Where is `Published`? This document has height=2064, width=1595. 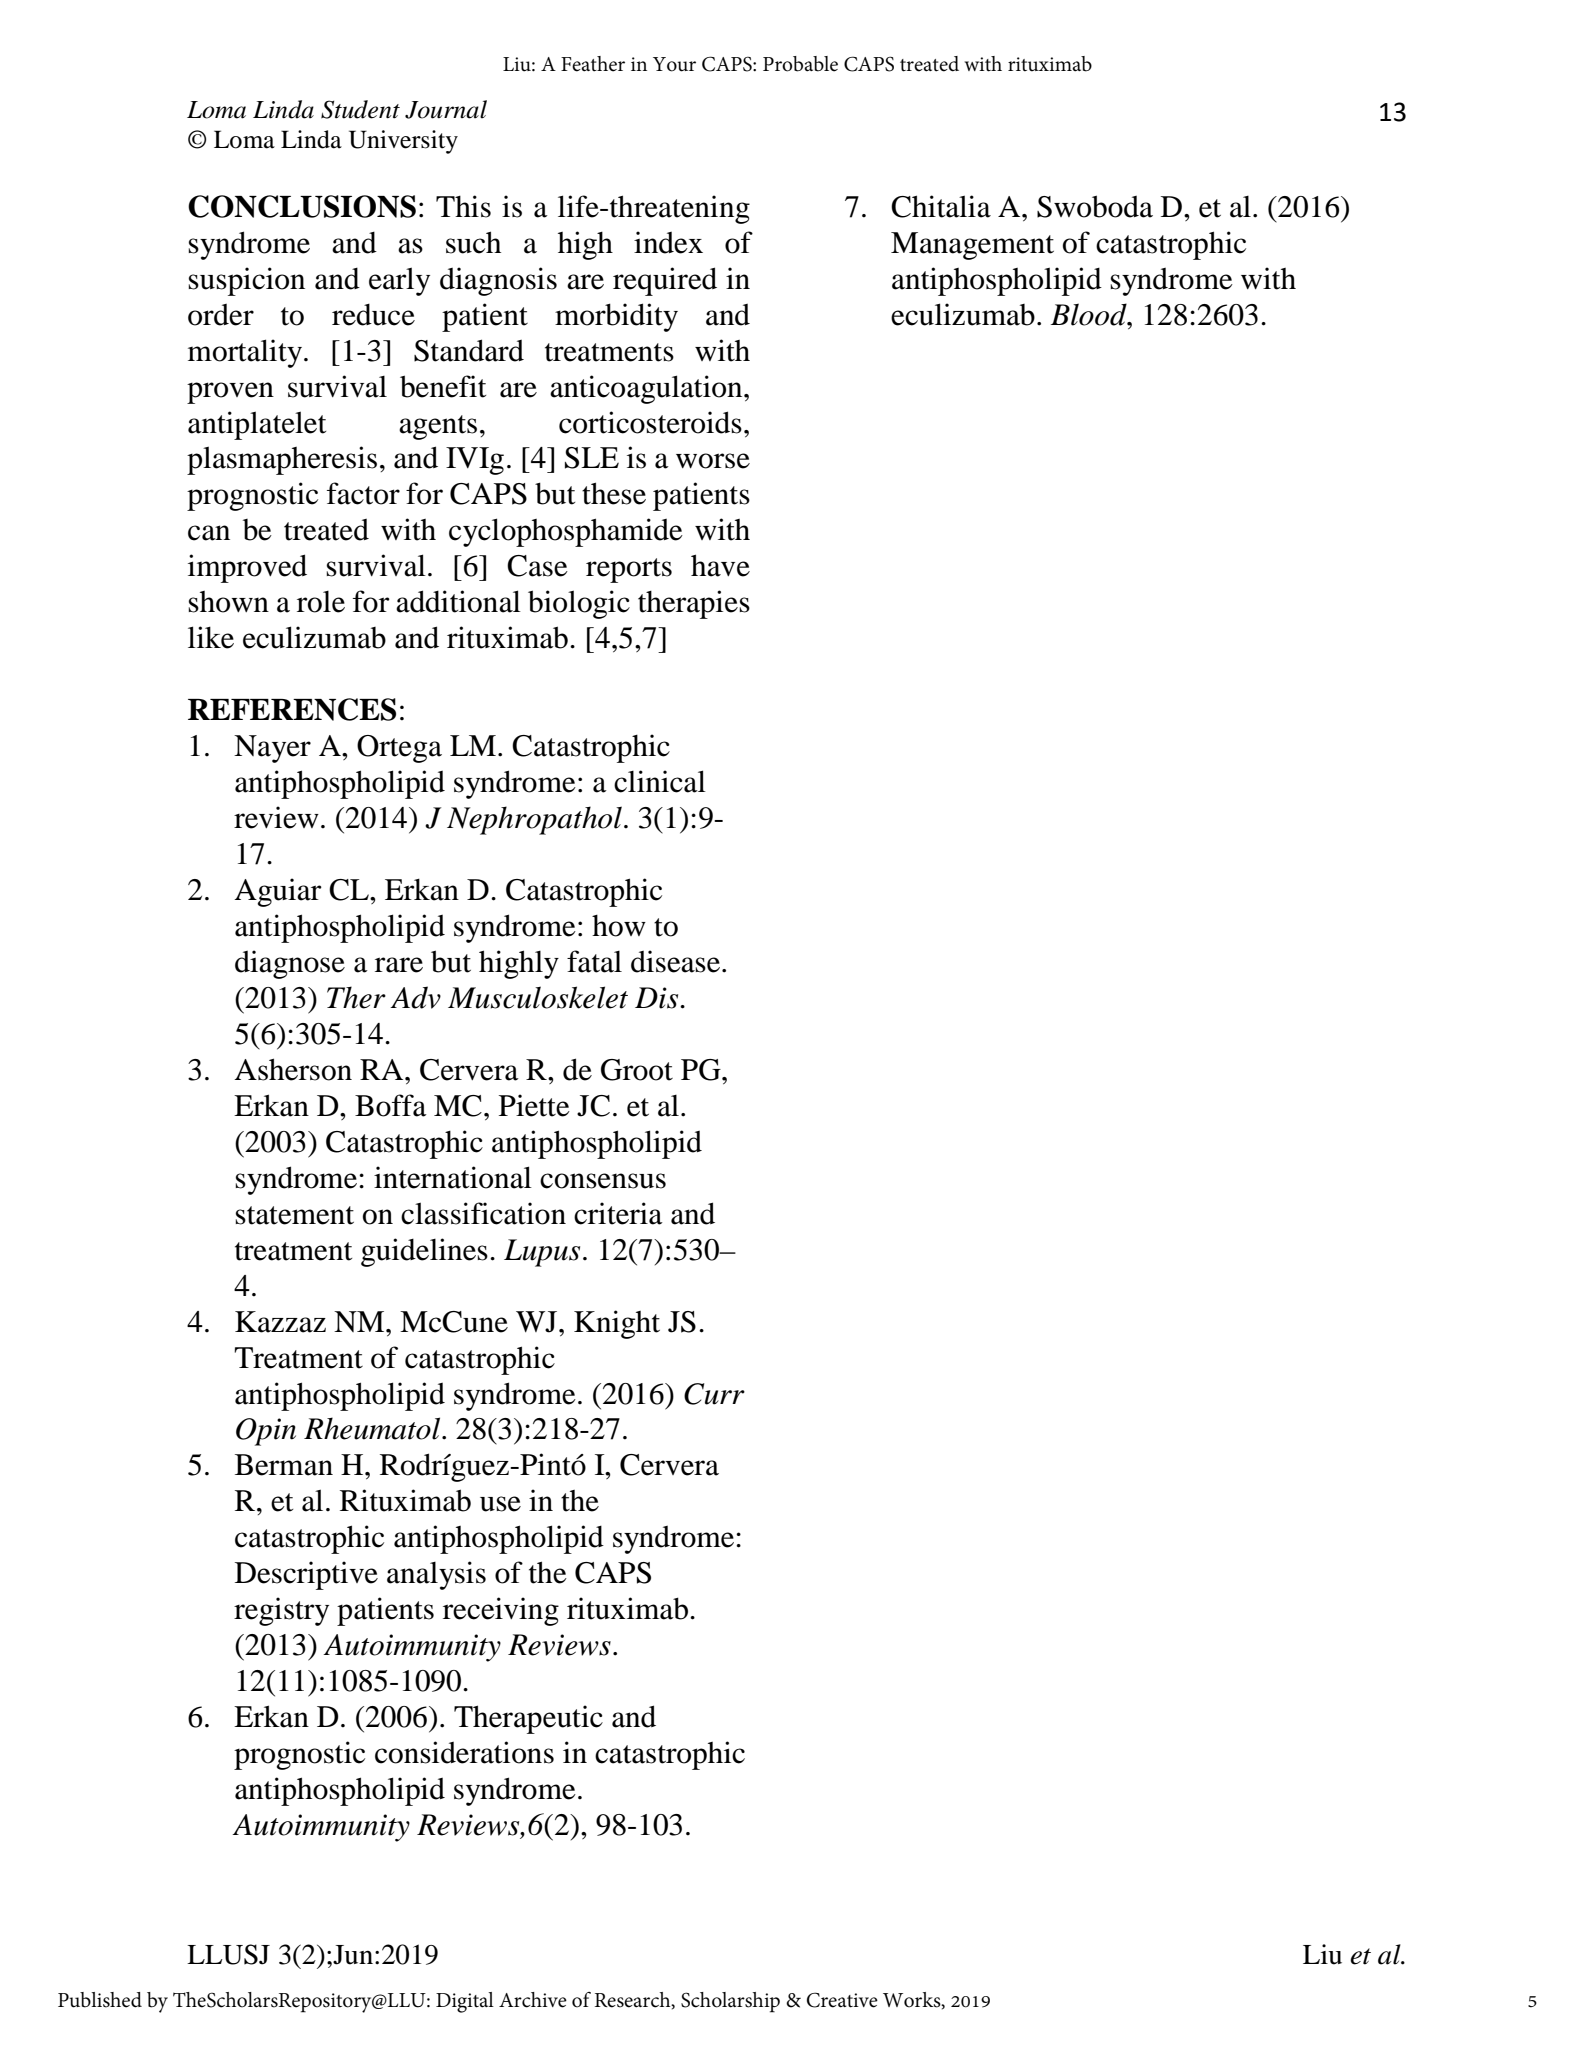
Published is located at coordinates (100, 2000).
